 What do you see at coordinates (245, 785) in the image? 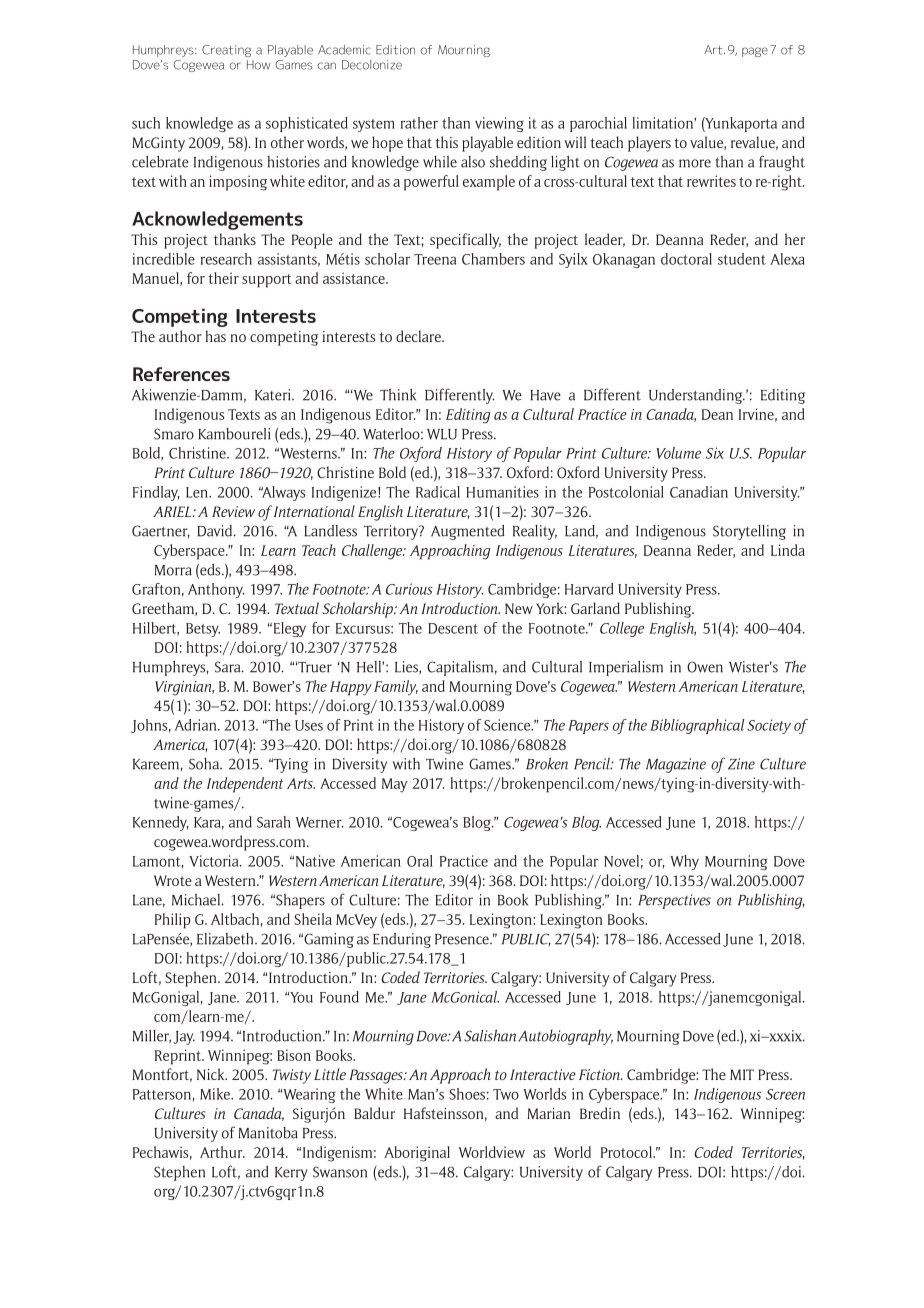
I see `Independent` at bounding box center [245, 785].
